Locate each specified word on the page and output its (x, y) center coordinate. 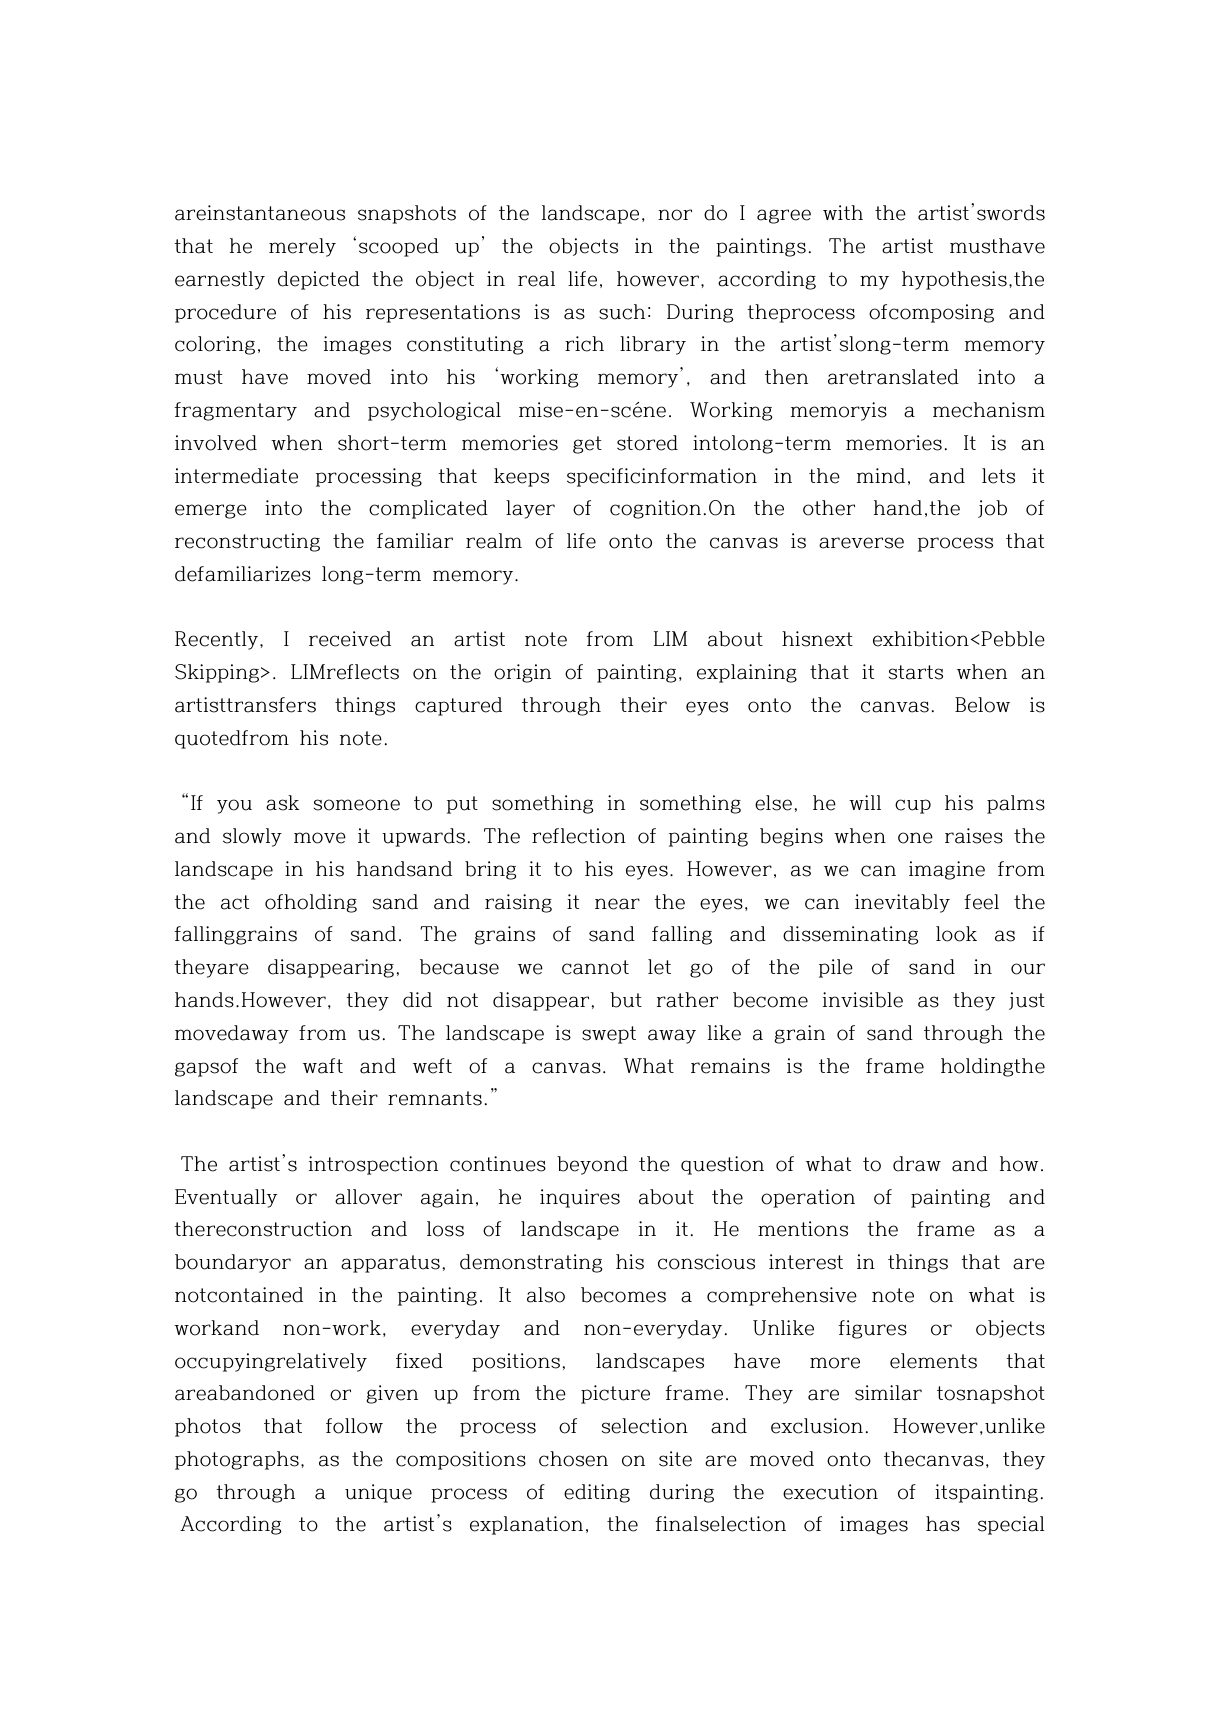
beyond (592, 1165)
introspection (373, 1165)
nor (675, 215)
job (992, 509)
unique (378, 1493)
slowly (252, 837)
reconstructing (247, 542)
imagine (947, 870)
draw (917, 1164)
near (617, 904)
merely (302, 247)
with (843, 212)
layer (530, 509)
